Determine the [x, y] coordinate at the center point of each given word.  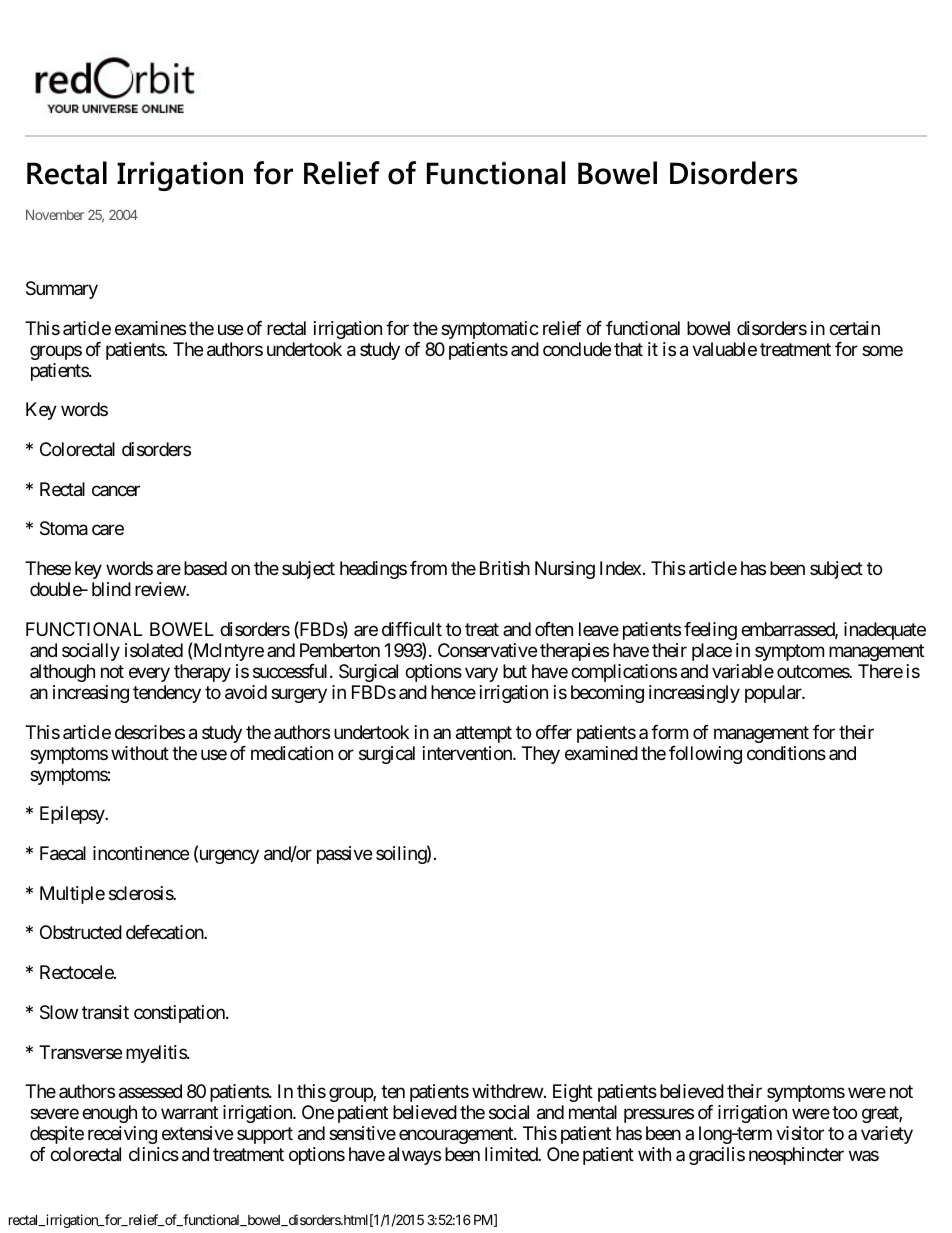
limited [512, 1154]
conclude [577, 349]
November [55, 215]
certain [854, 328]
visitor [800, 1133]
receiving [122, 1135]
